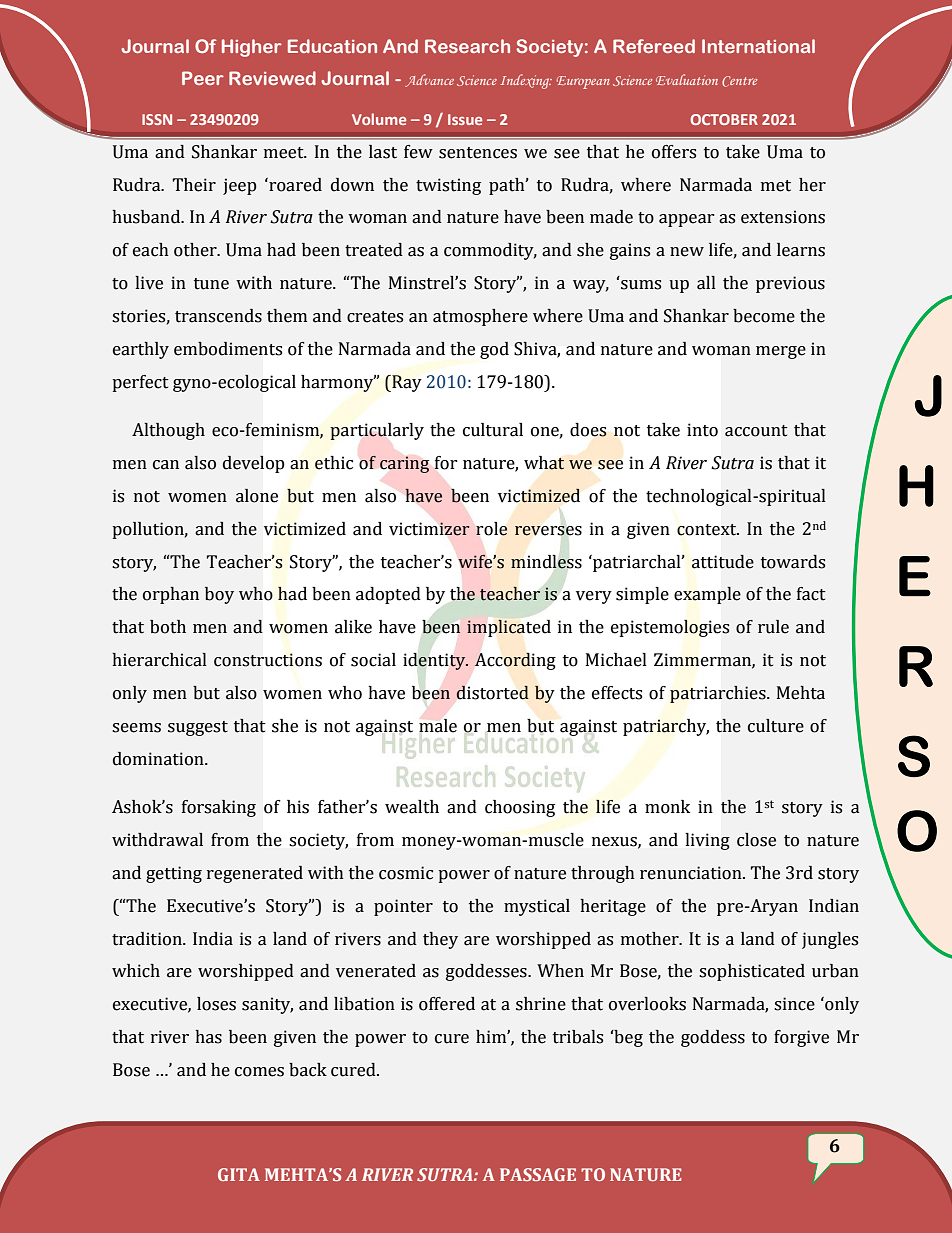 Image resolution: width=952 pixels, height=1233 pixels. What do you see at coordinates (538, 1174) in the screenshot?
I see `PASSAGE` at bounding box center [538, 1174].
